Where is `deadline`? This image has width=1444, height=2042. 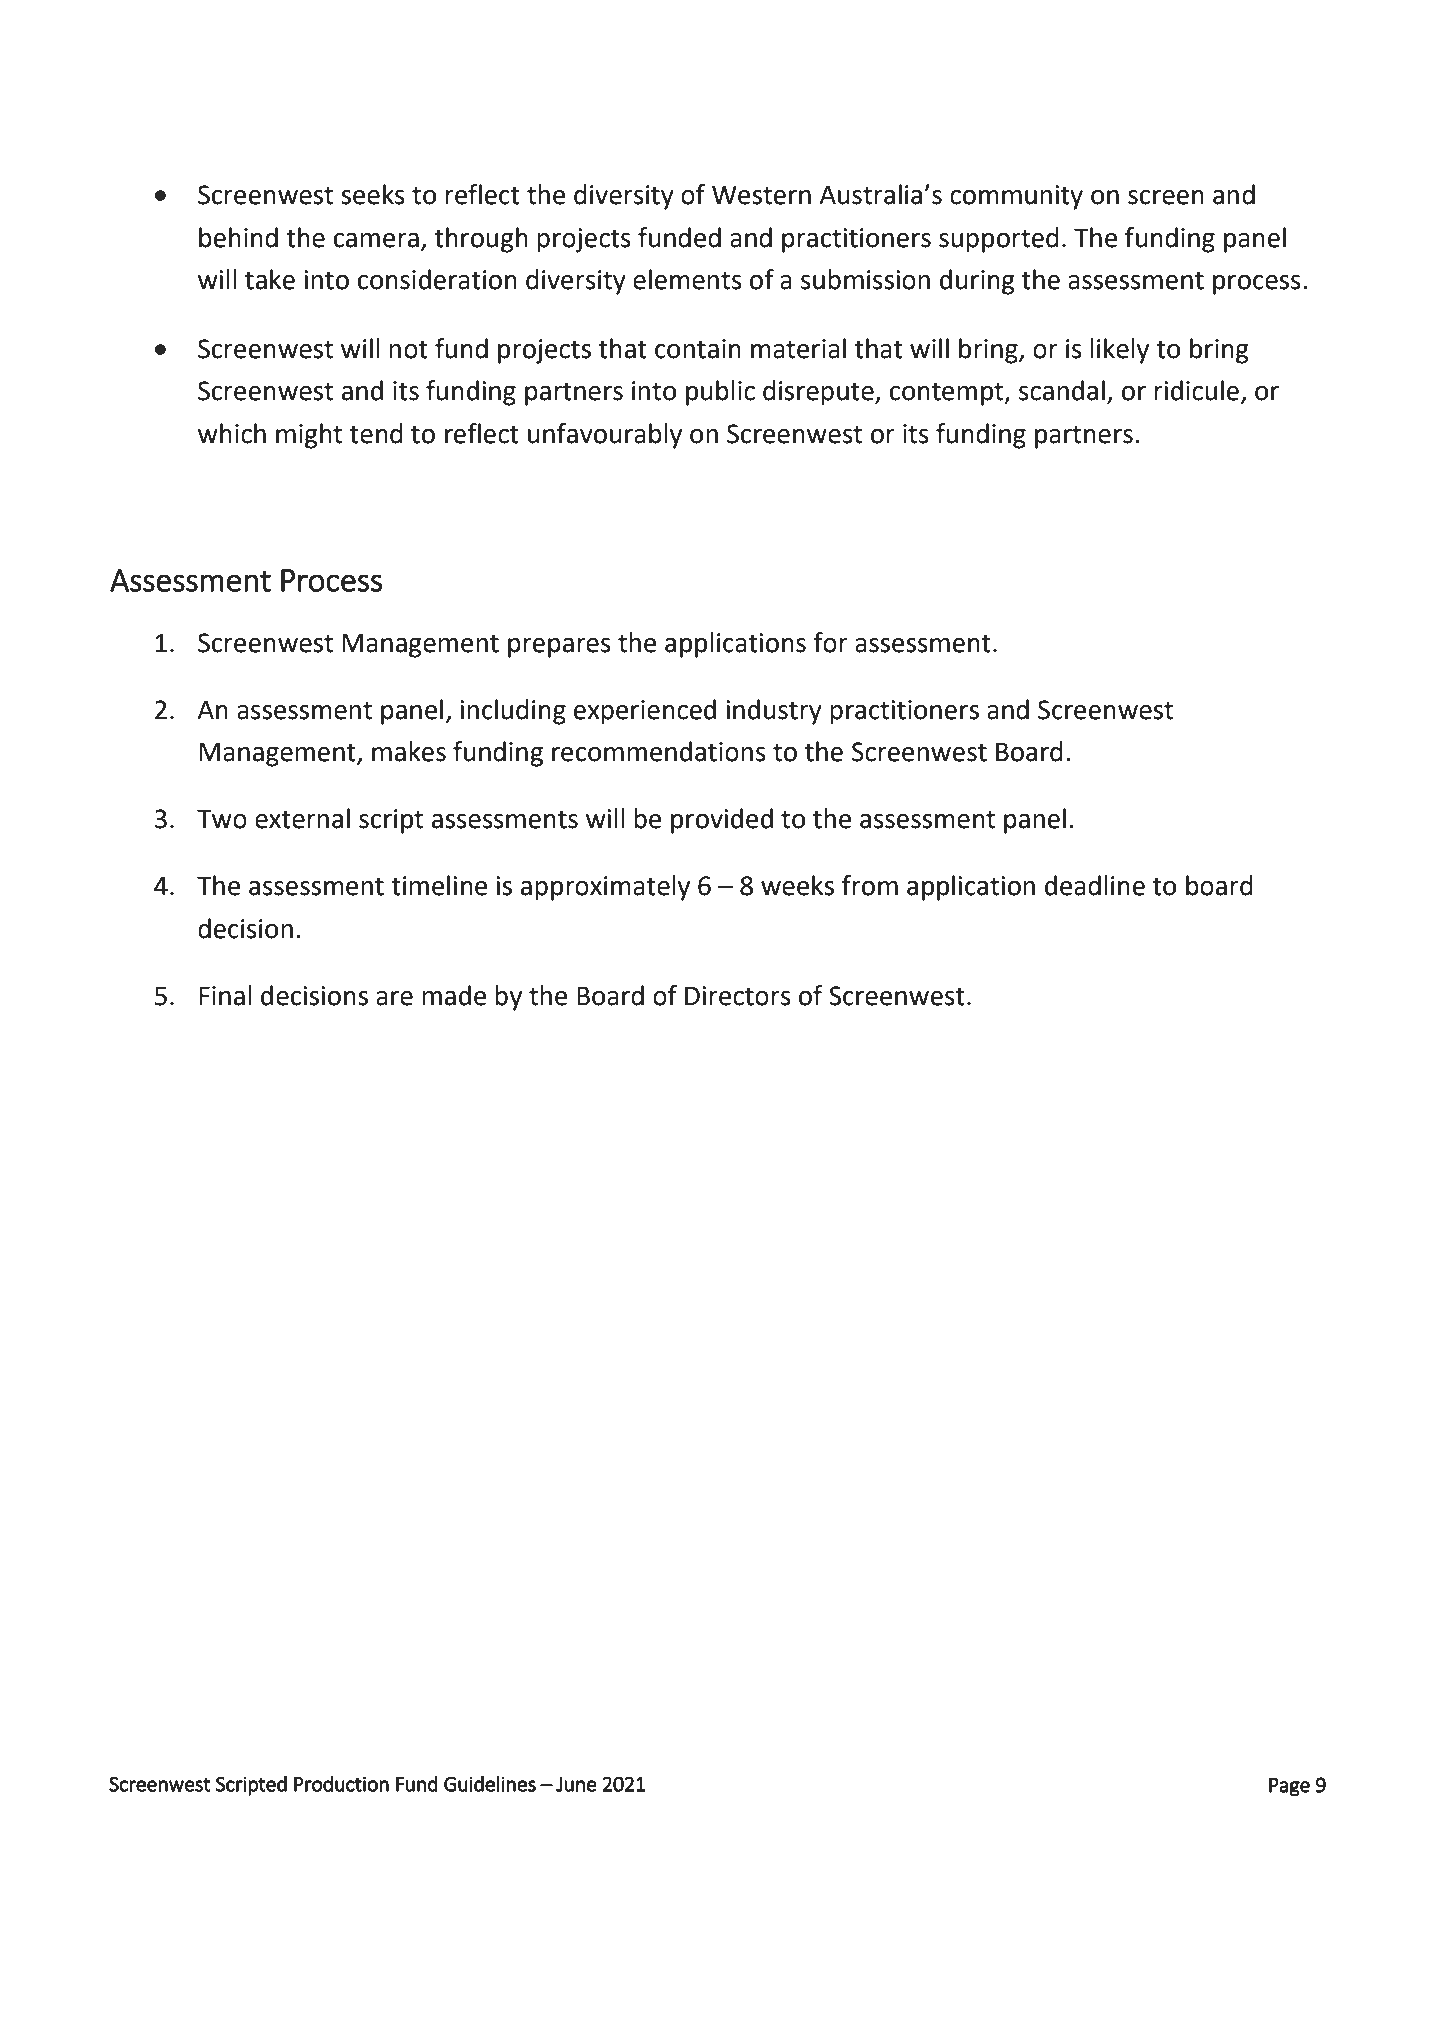
deadline is located at coordinates (1095, 885).
